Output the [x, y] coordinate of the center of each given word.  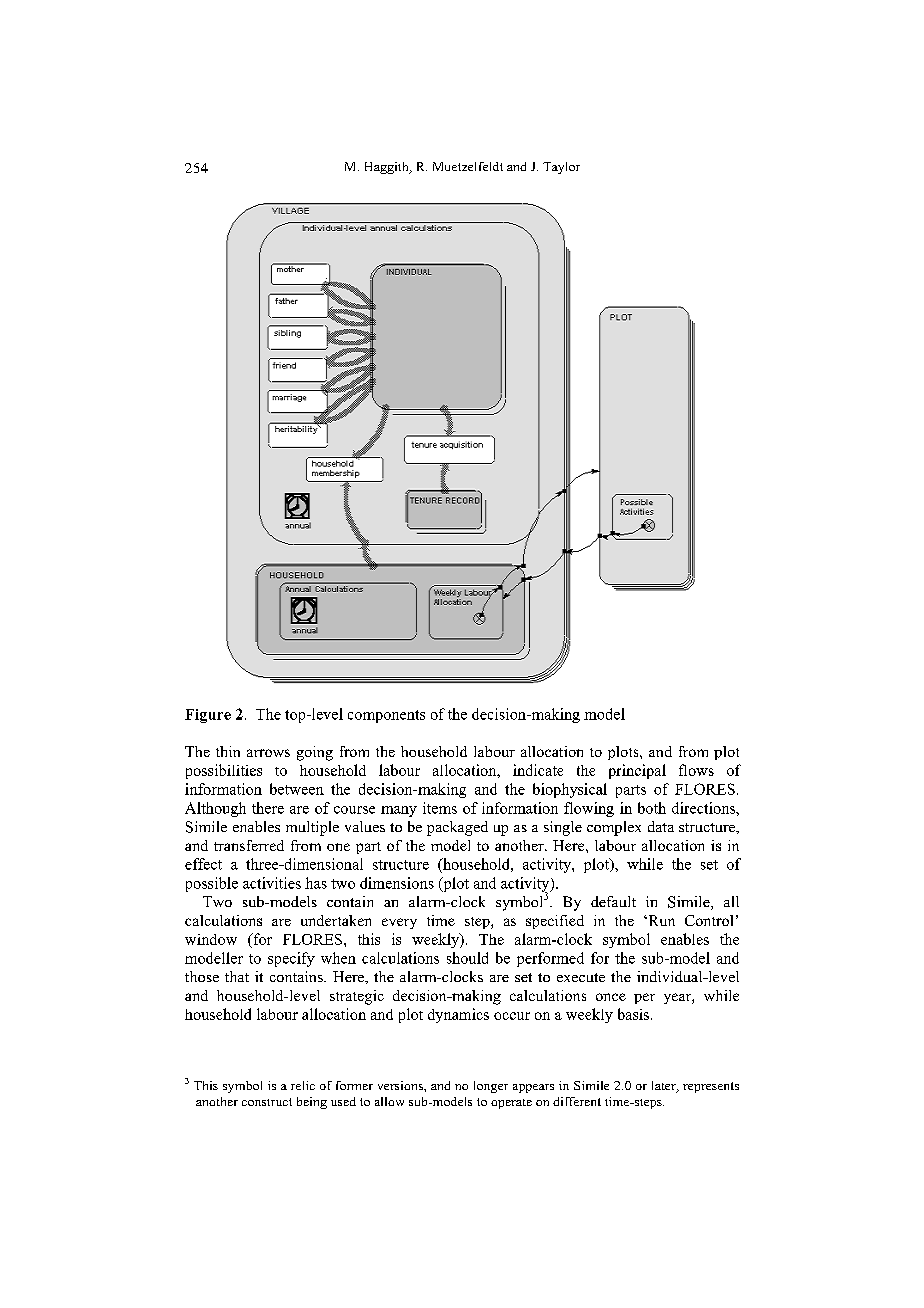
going [315, 753]
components [386, 716]
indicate [538, 770]
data [661, 826]
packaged [457, 828]
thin [228, 751]
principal [637, 771]
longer [491, 1087]
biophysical [570, 790]
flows [696, 770]
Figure [208, 716]
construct [267, 1102]
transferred [249, 845]
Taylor [561, 168]
